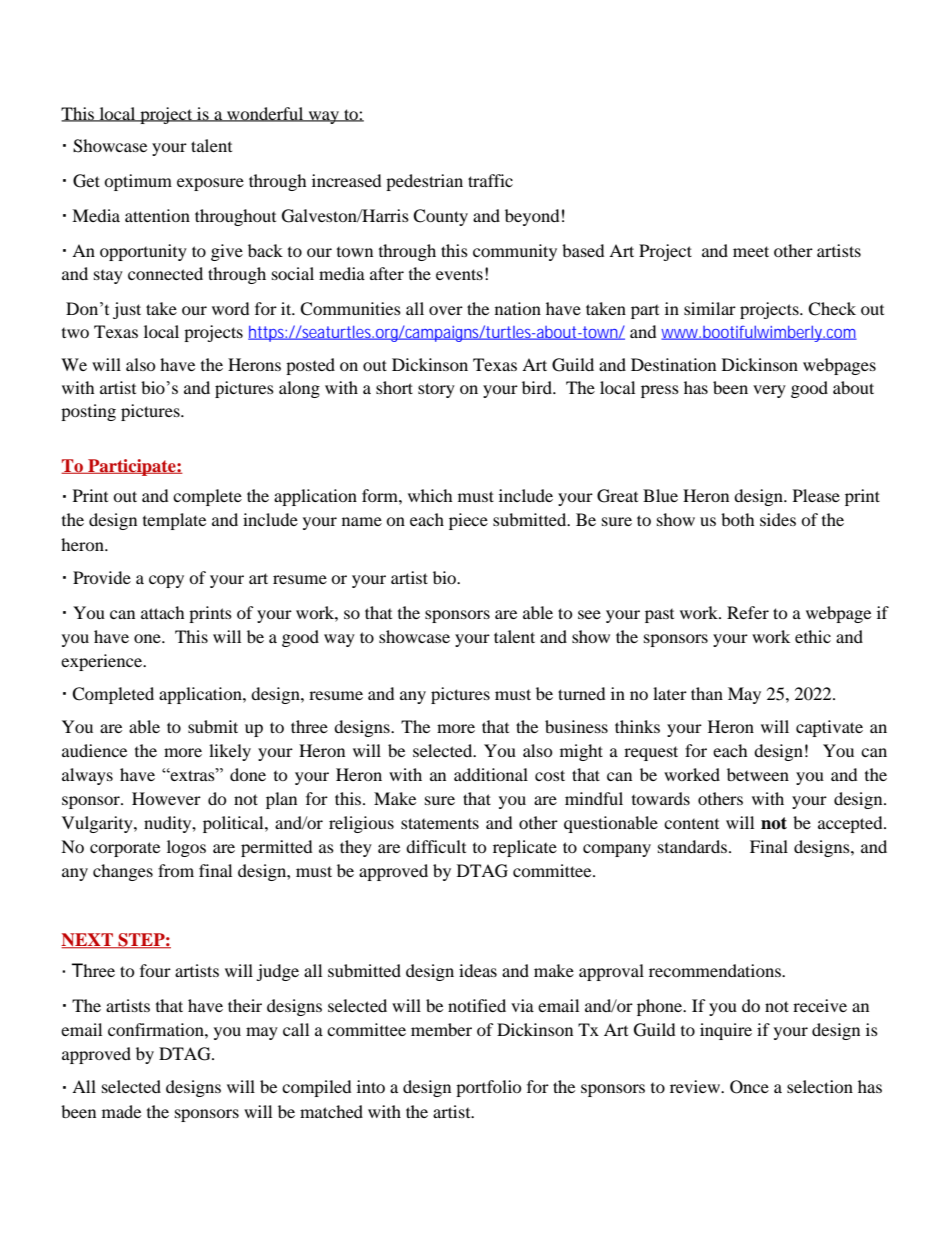 The image size is (952, 1233). What do you see at coordinates (446, 310) in the screenshot?
I see `over` at bounding box center [446, 310].
